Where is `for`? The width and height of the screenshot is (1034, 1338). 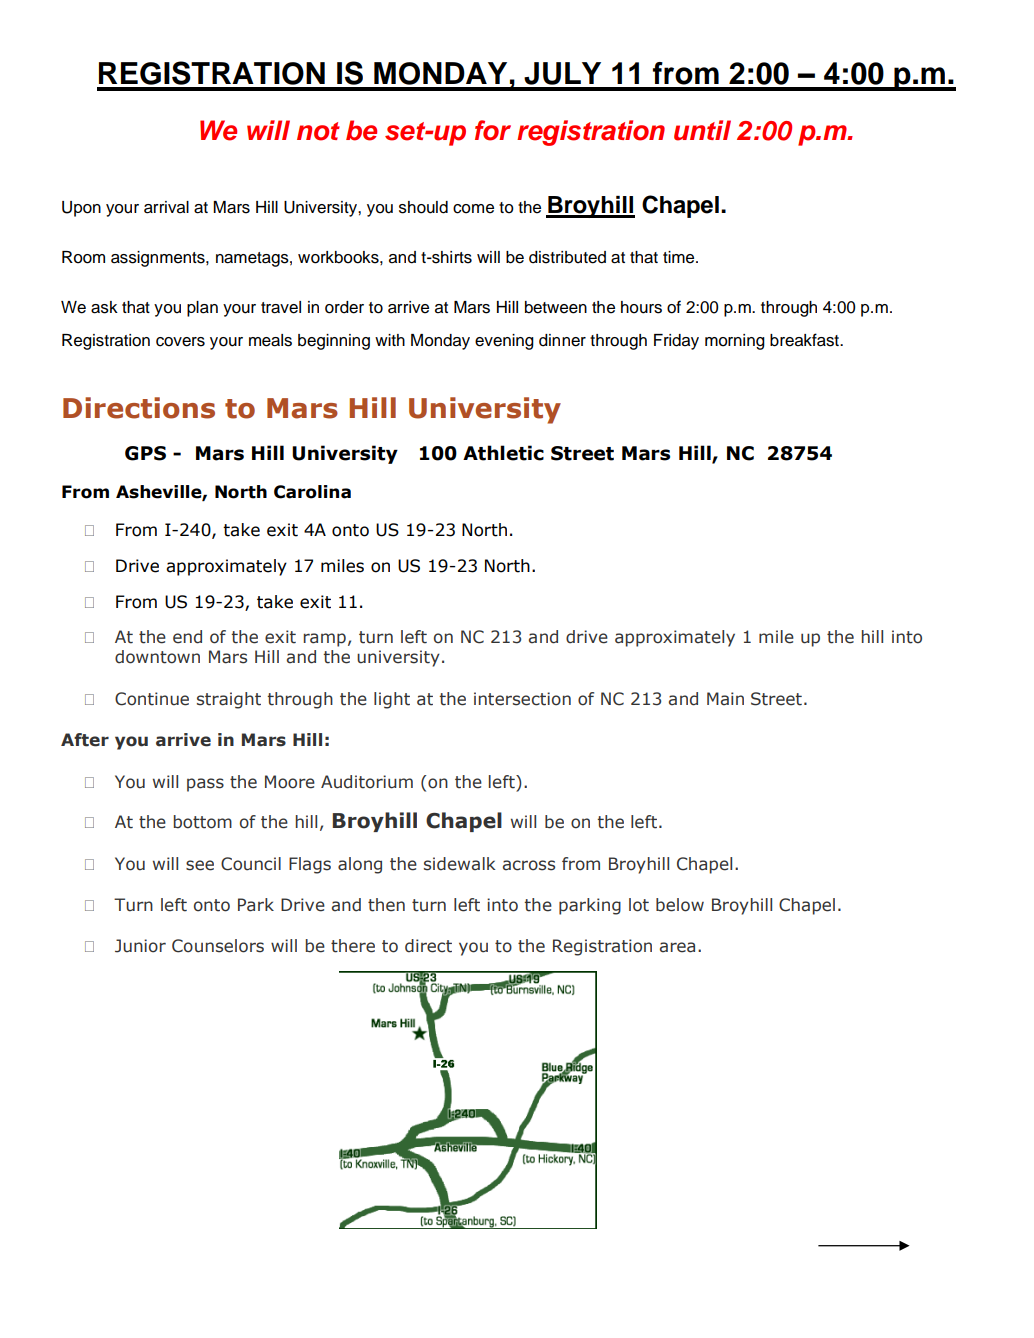
for is located at coordinates (493, 130).
